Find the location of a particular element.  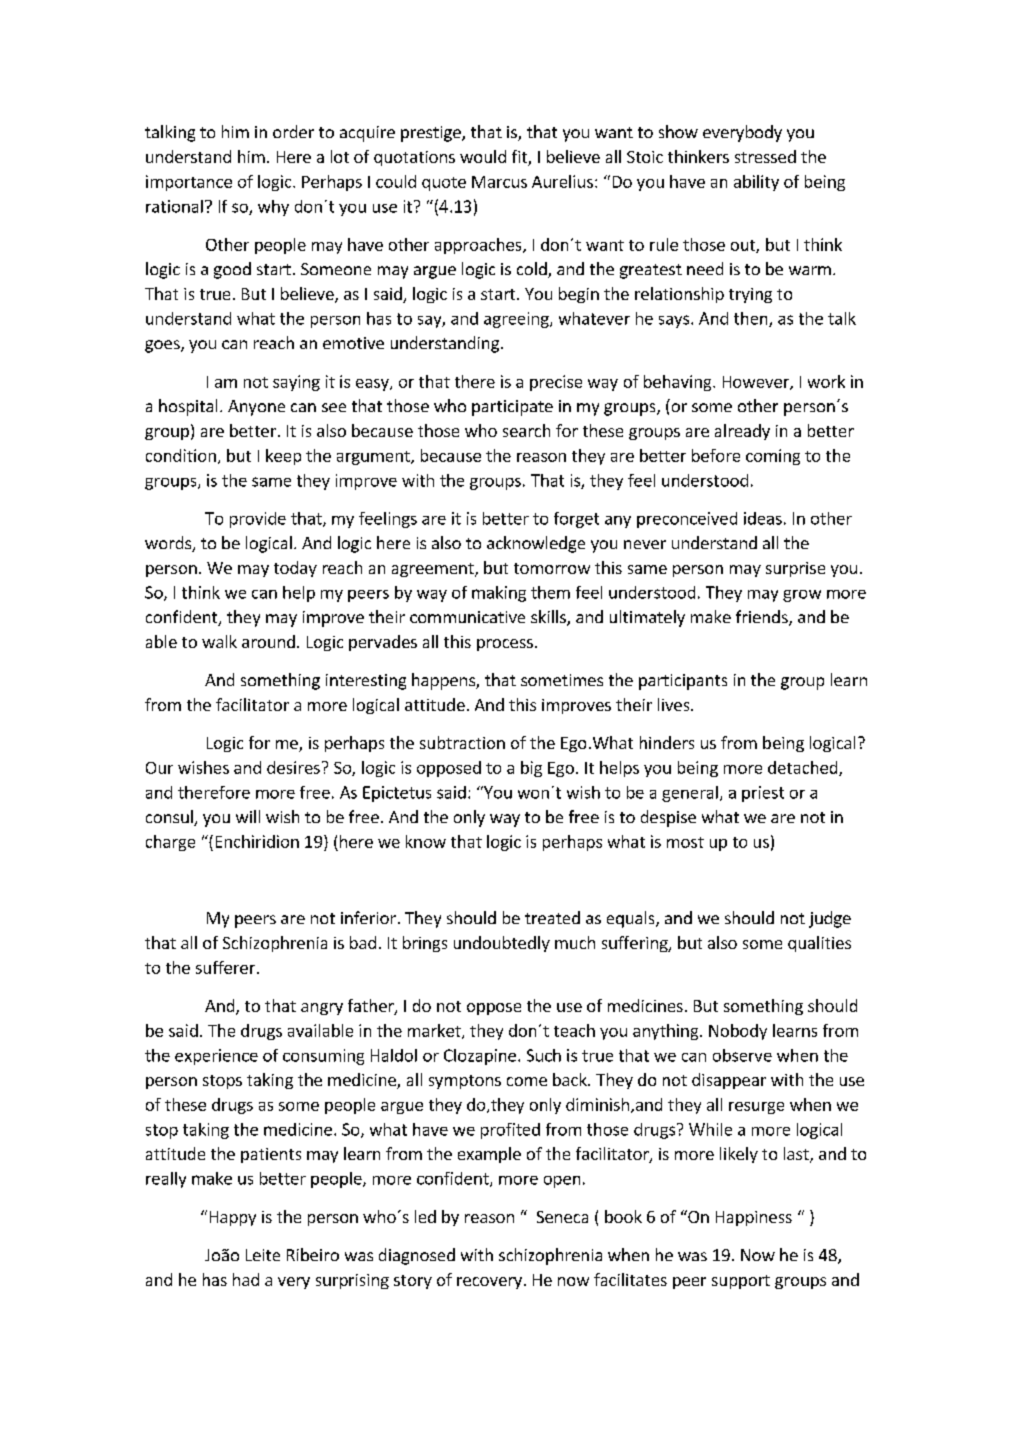

would is located at coordinates (483, 156).
